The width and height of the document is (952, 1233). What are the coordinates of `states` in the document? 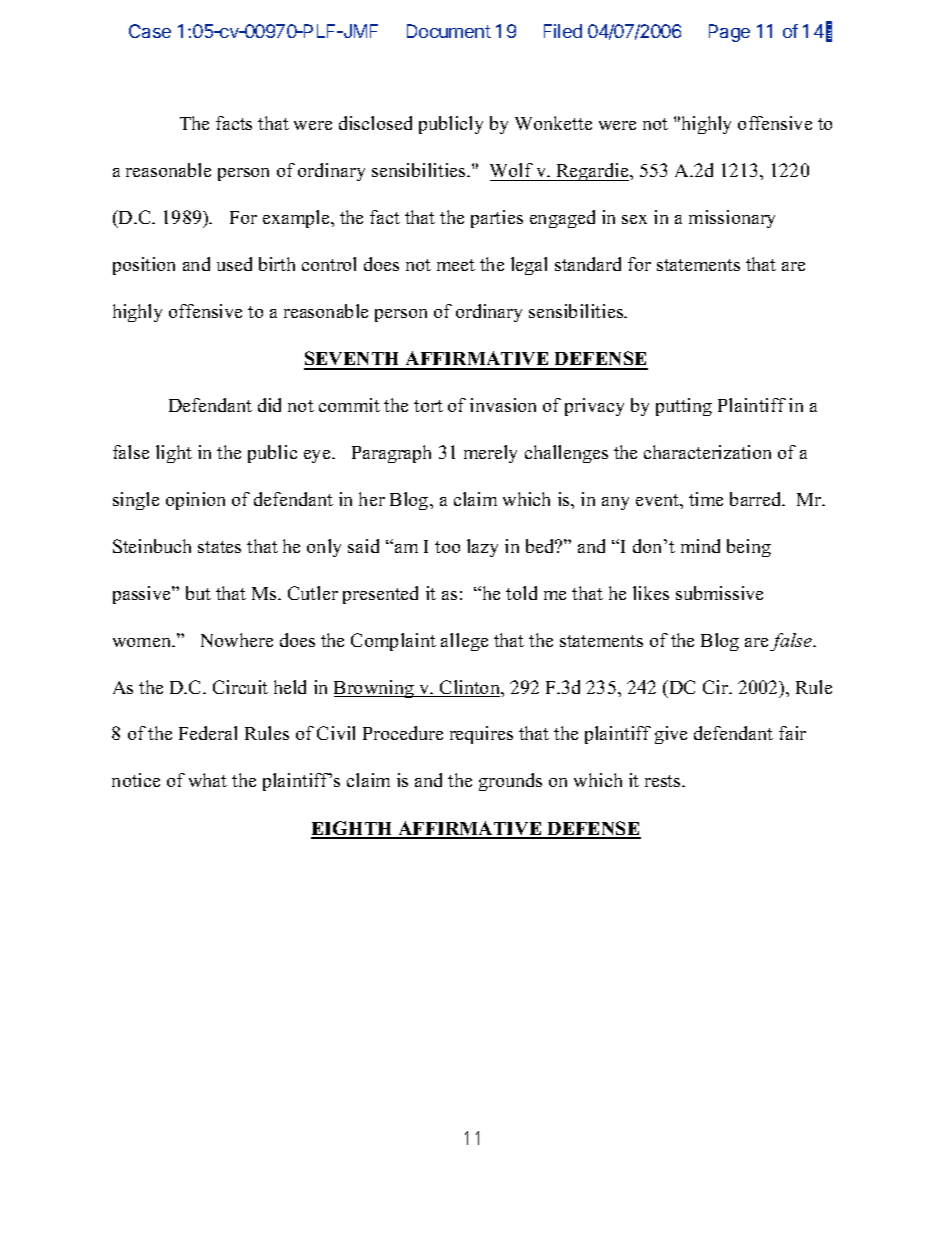 It's located at (219, 547).
